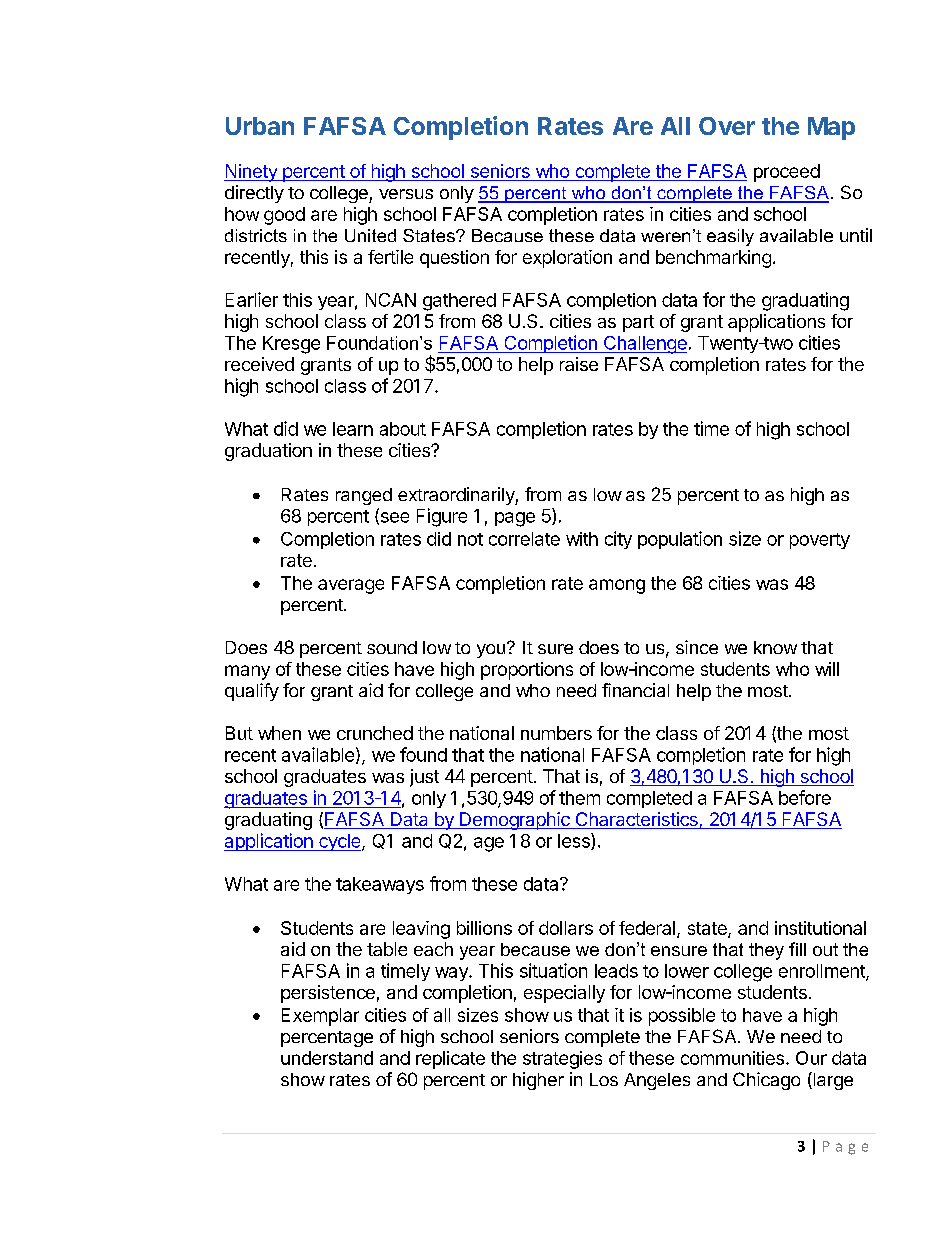 Image resolution: width=952 pixels, height=1233 pixels. Describe the element at coordinates (811, 1058) in the image. I see `Our` at that location.
